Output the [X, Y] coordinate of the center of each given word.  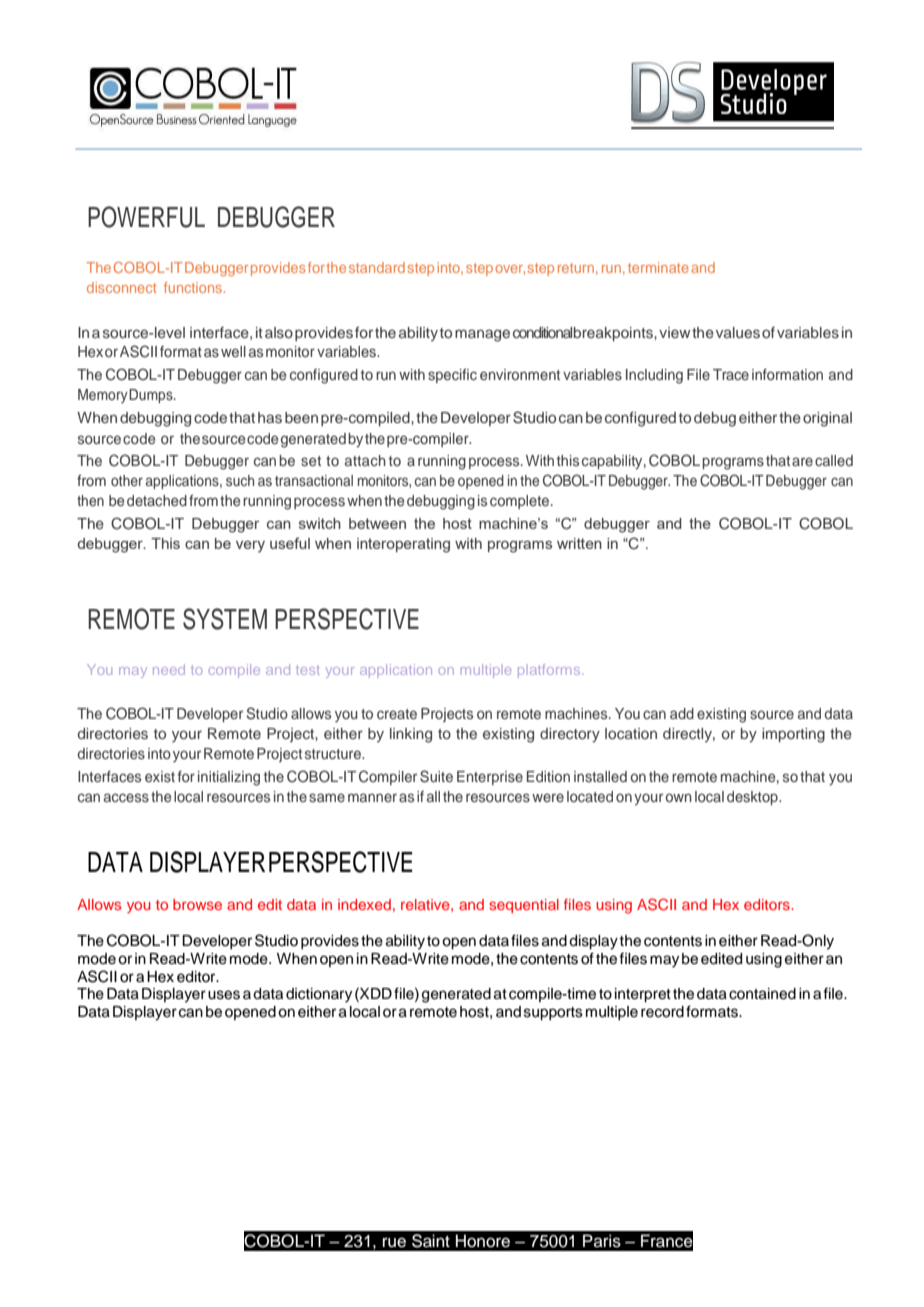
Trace [731, 374]
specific [452, 376]
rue [394, 1242]
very [250, 547]
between [377, 523]
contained [762, 994]
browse [197, 904]
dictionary [319, 995]
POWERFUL [146, 217]
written [579, 543]
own [679, 797]
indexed [364, 904]
